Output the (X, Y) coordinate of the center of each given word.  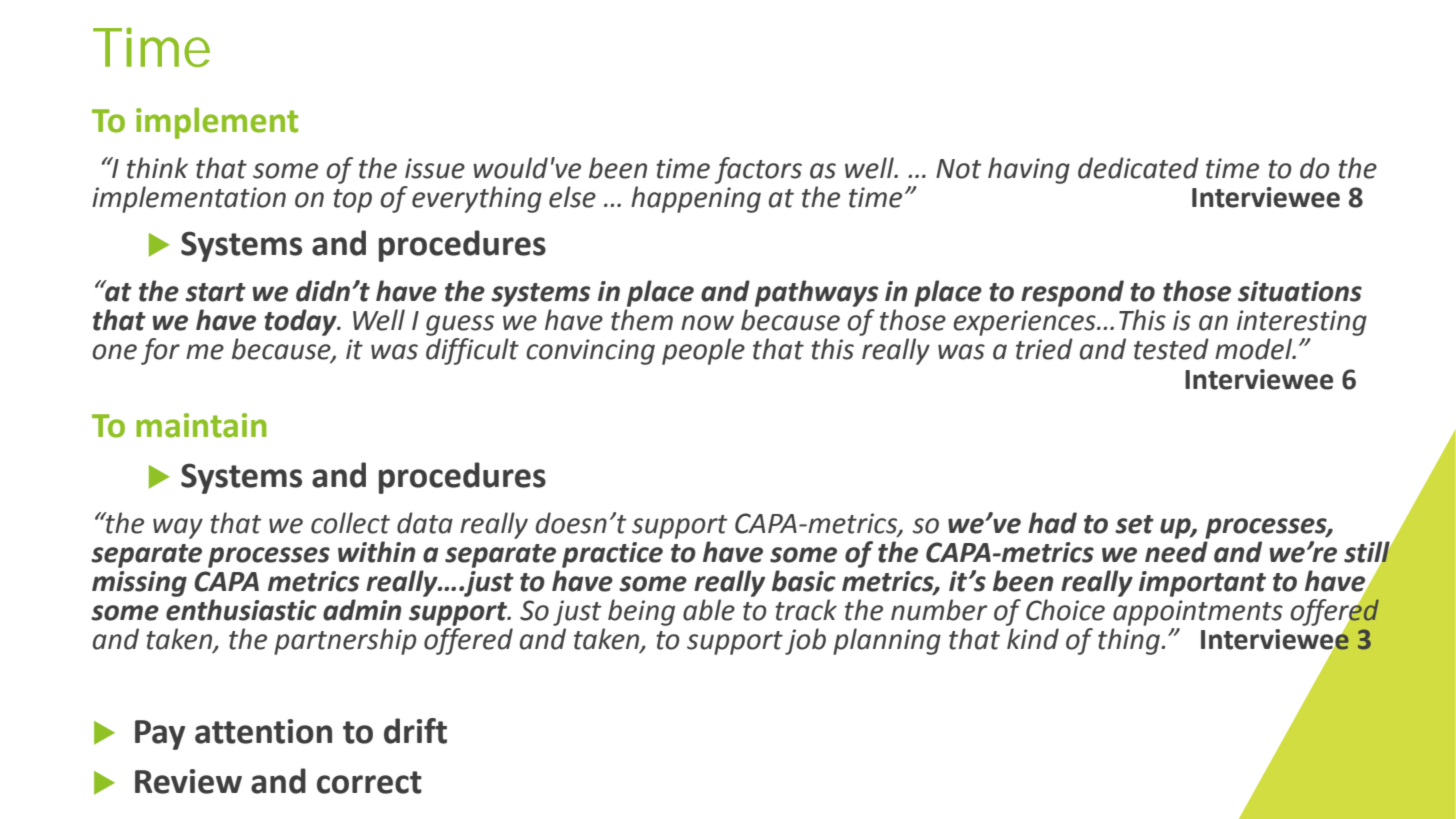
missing (139, 584)
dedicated (1138, 168)
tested (1171, 349)
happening (696, 199)
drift (415, 731)
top (352, 201)
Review (188, 781)
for (160, 351)
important (1202, 584)
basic (804, 581)
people (703, 351)
